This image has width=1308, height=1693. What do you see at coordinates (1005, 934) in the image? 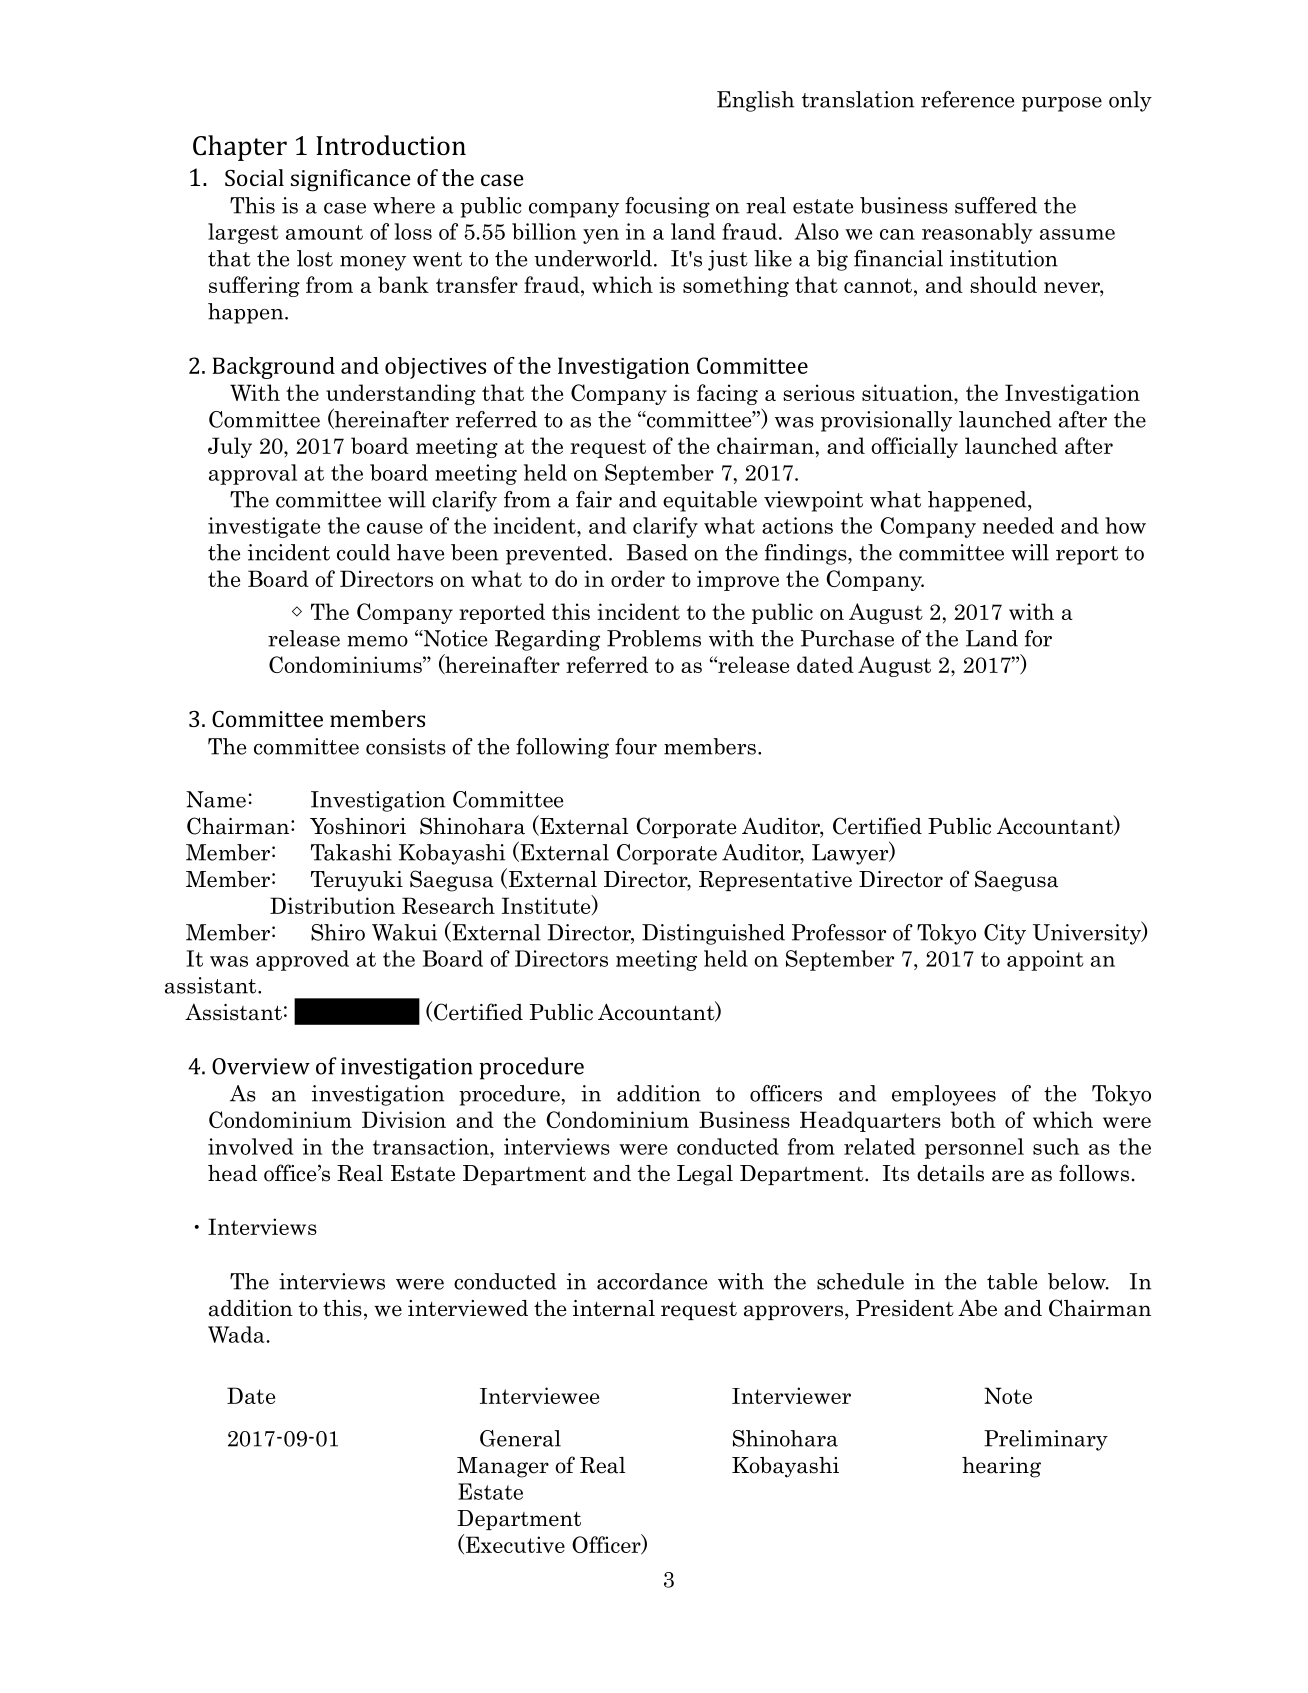
I see `City` at bounding box center [1005, 934].
